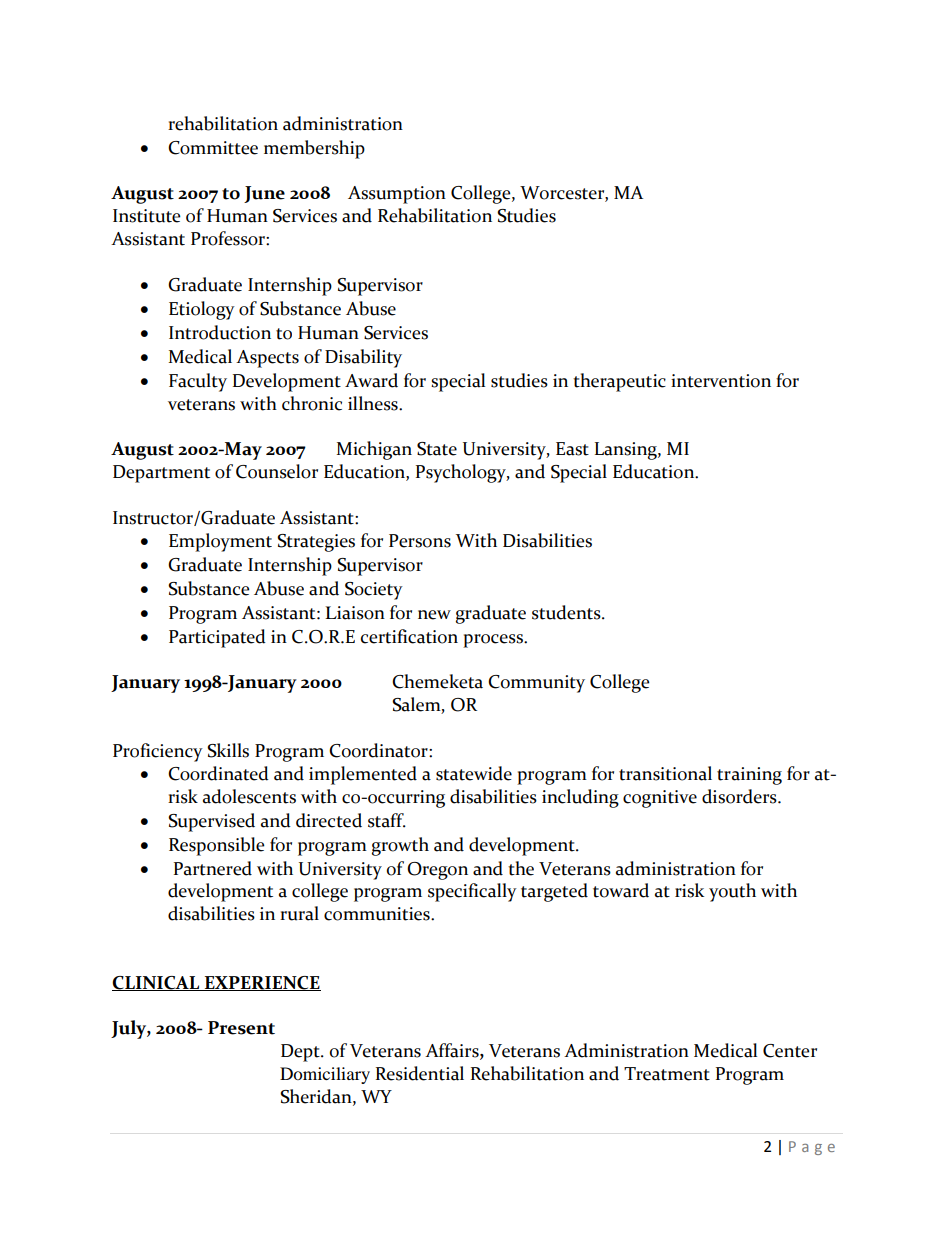 The height and width of the document is (1233, 952). I want to click on Supervised, so click(211, 822).
